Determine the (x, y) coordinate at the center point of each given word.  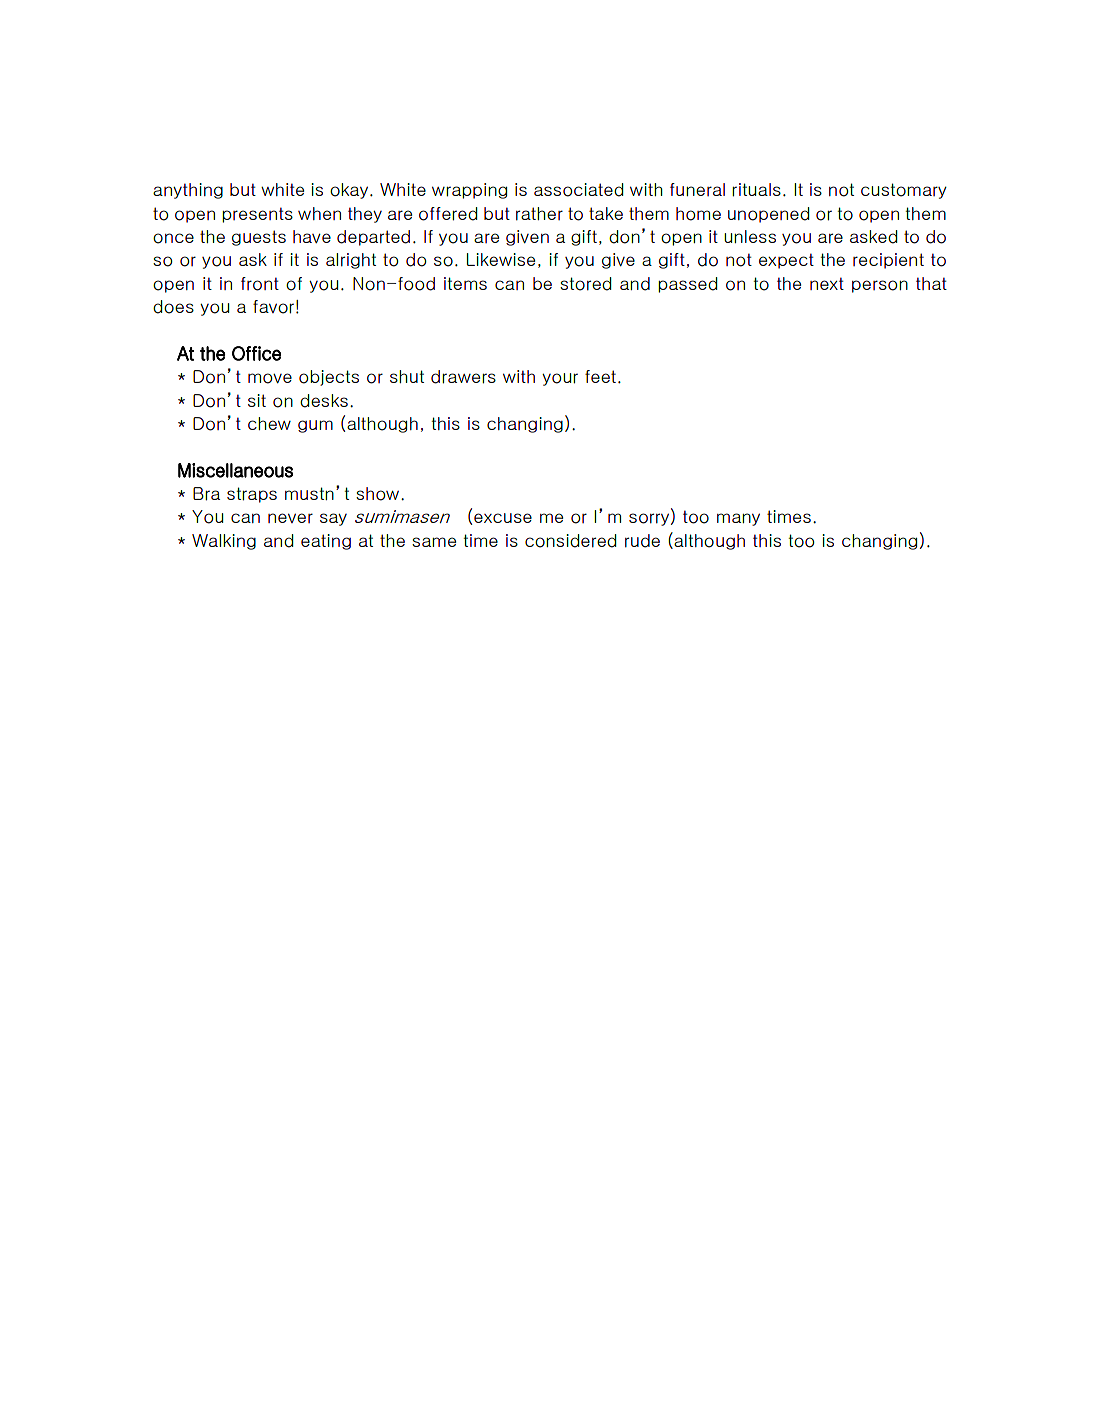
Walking (224, 542)
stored (585, 284)
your (560, 379)
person (880, 286)
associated (578, 190)
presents (257, 215)
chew (269, 423)
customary (904, 191)
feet (602, 376)
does (173, 307)
